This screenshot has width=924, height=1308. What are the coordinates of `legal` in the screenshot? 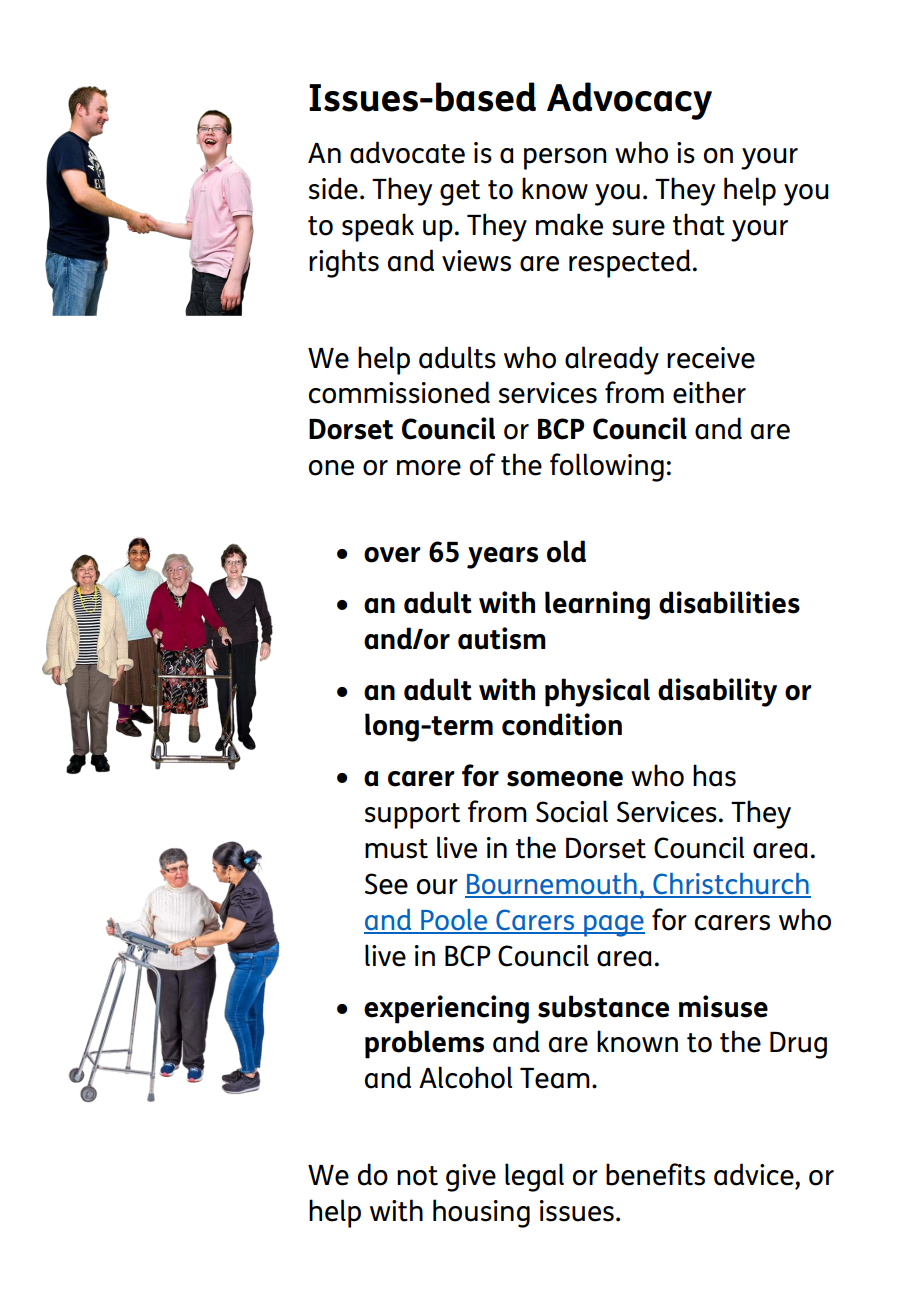 It's located at (534, 1177).
